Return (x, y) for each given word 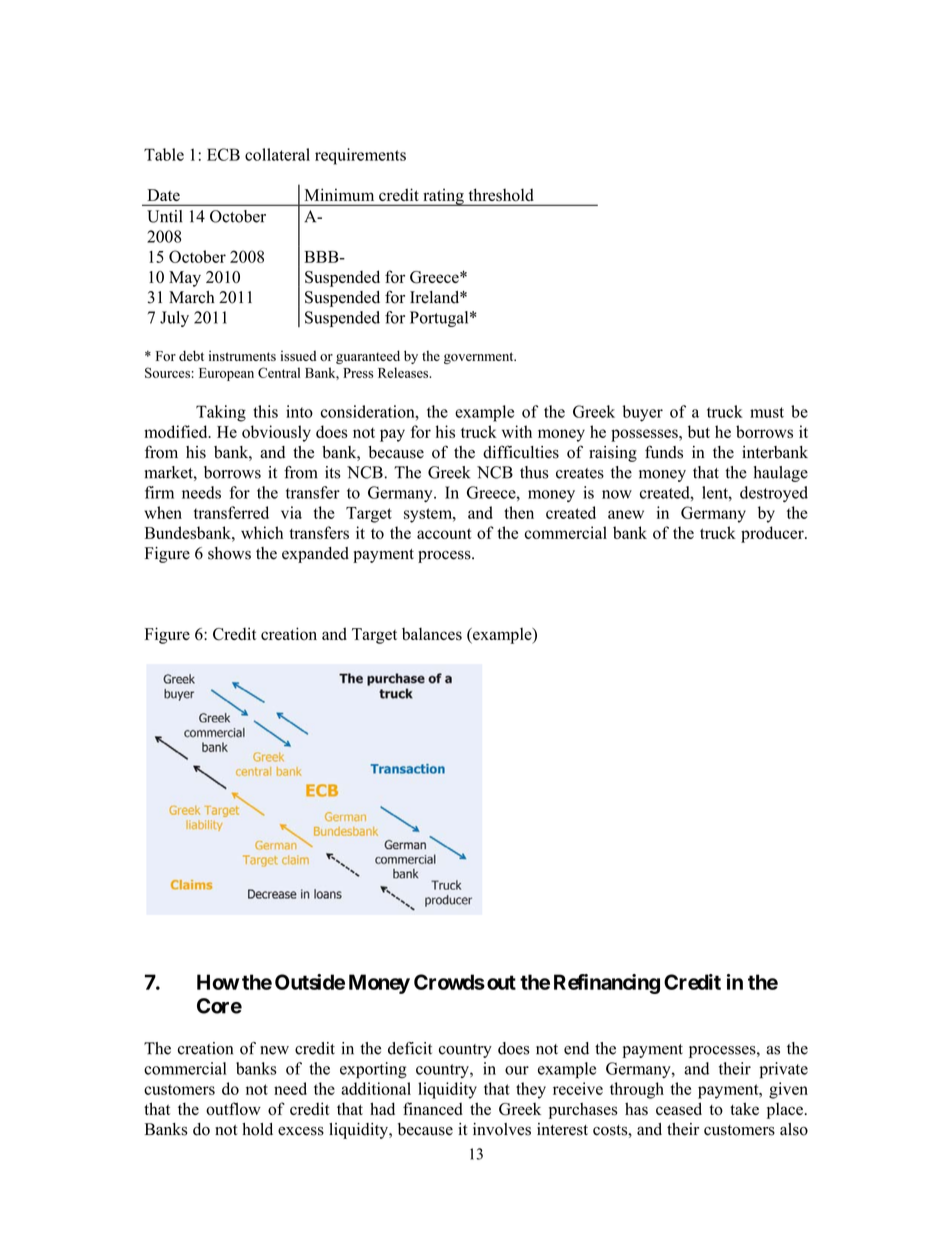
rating (443, 197)
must (767, 412)
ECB (223, 154)
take (744, 1108)
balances (432, 634)
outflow (233, 1109)
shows (229, 553)
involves (502, 1129)
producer (773, 534)
